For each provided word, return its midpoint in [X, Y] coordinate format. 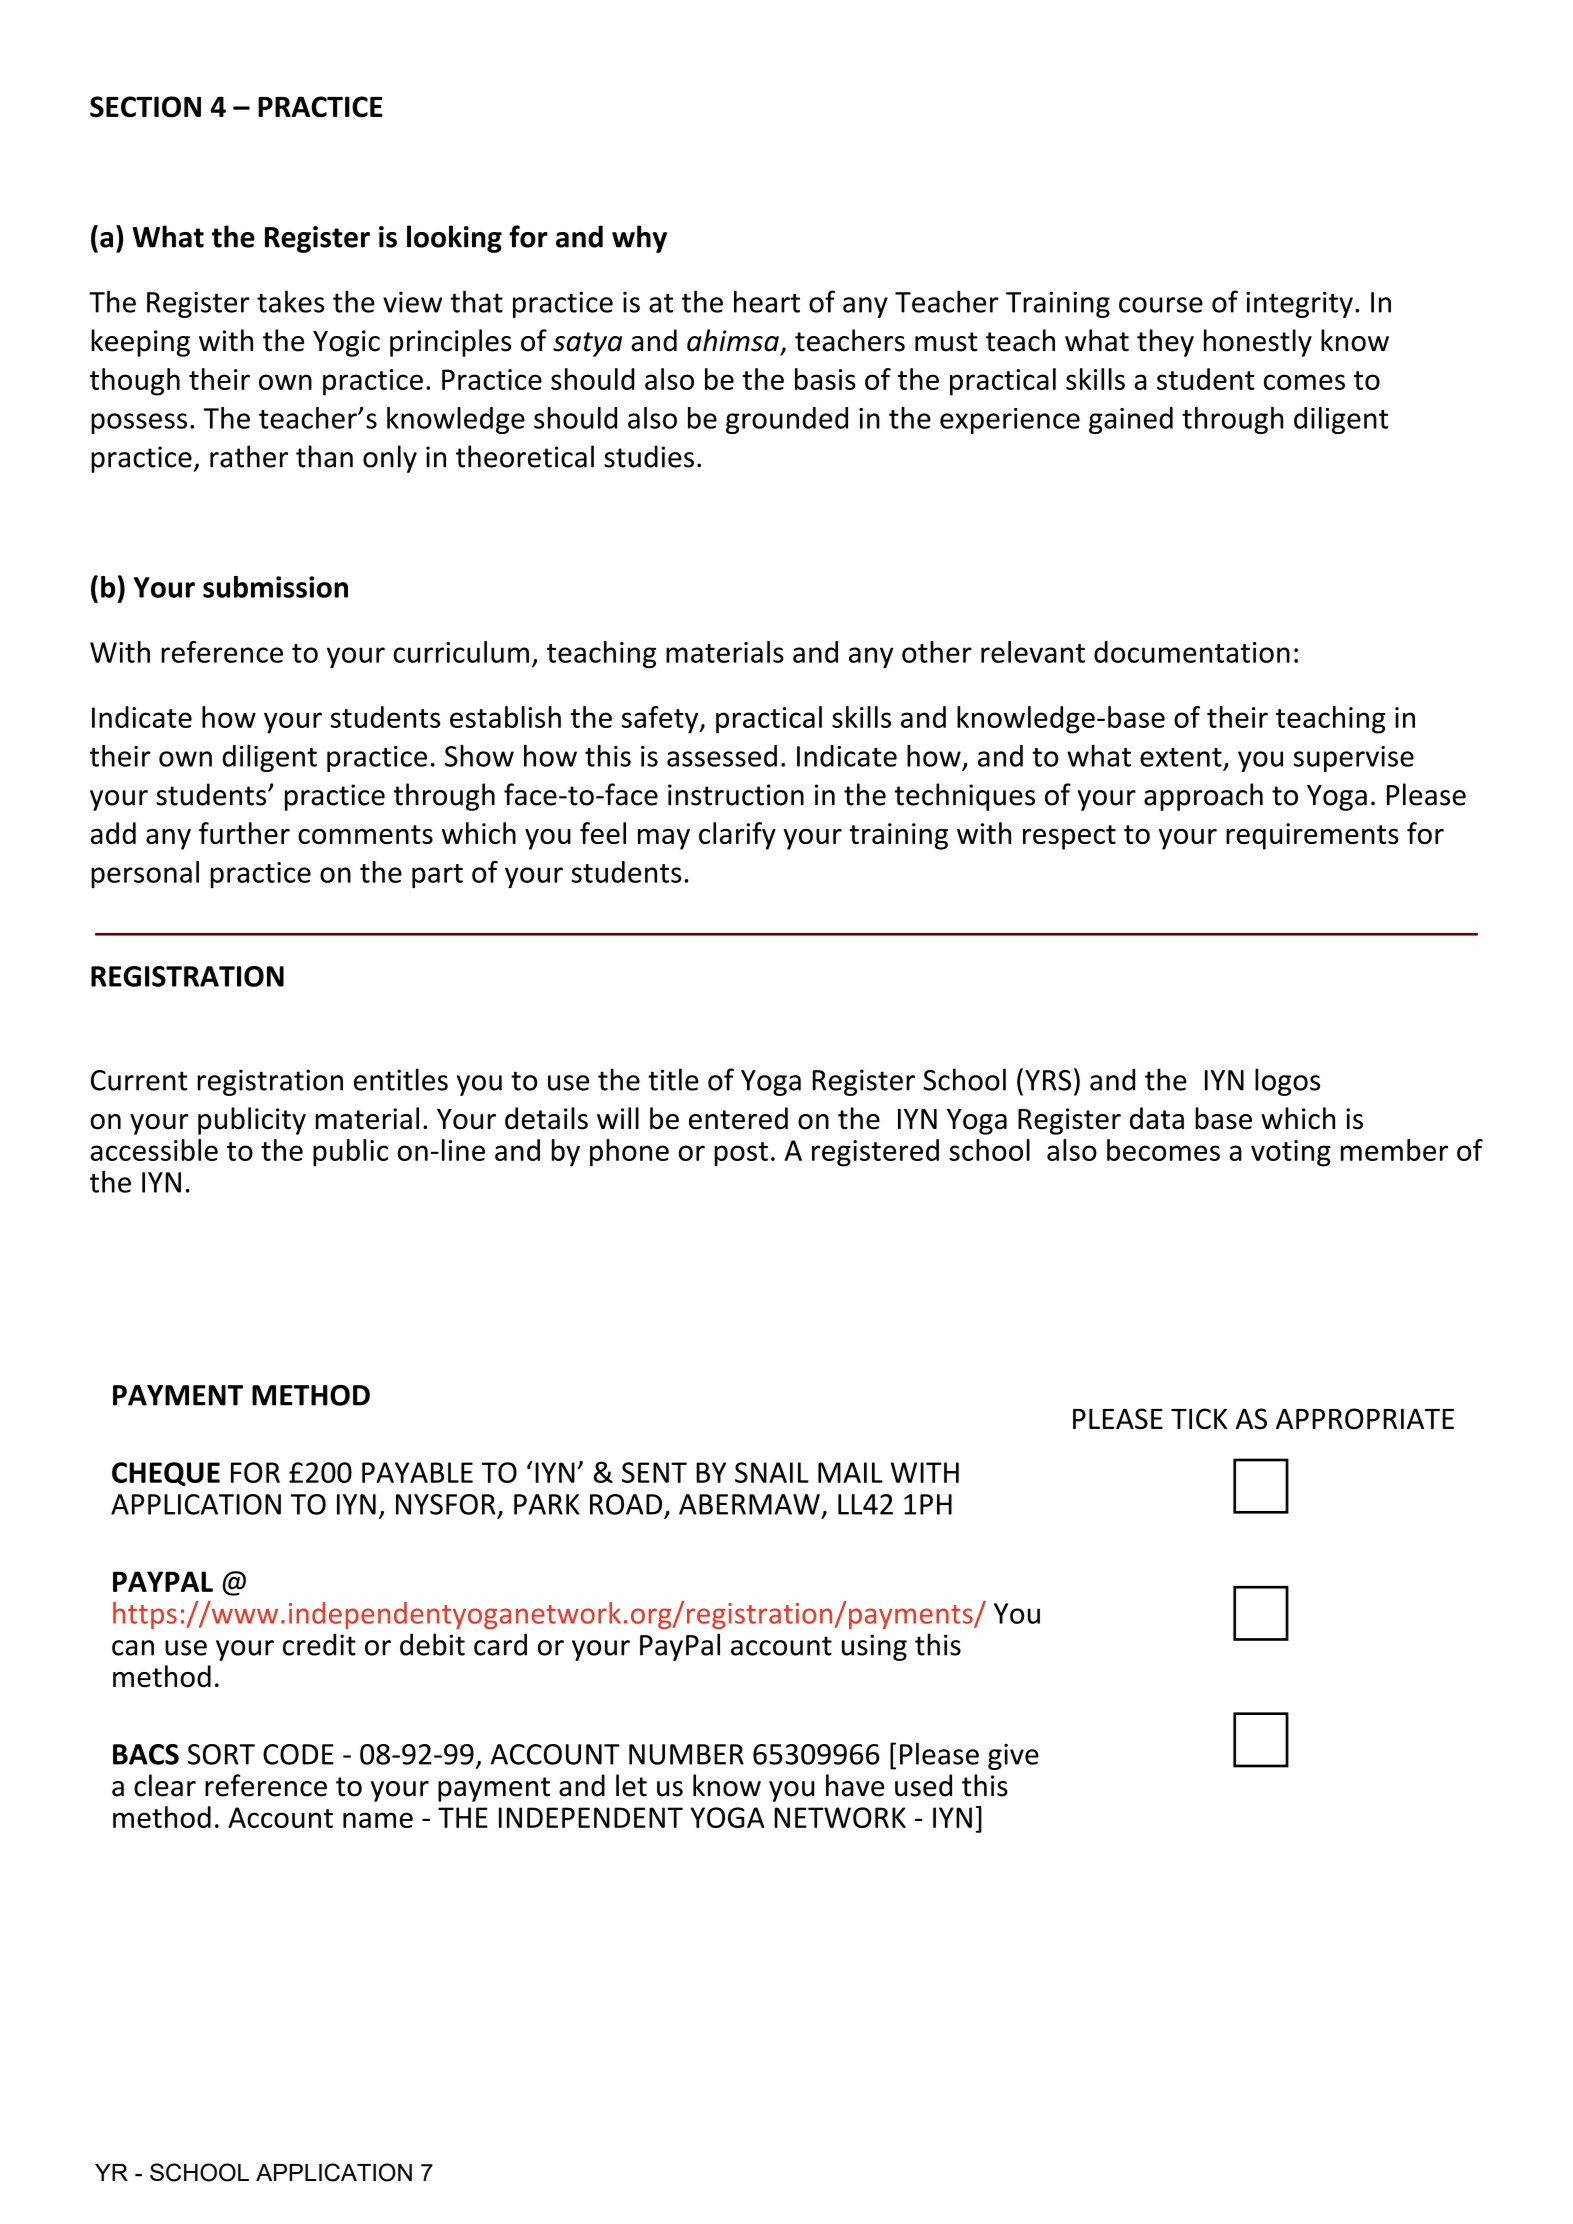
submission [275, 587]
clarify [737, 836]
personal [145, 874]
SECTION [145, 107]
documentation [1192, 652]
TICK [1199, 1418]
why [639, 239]
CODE [298, 1754]
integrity [1299, 304]
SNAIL [772, 1472]
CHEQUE [166, 1474]
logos [1287, 1082]
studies [649, 456]
